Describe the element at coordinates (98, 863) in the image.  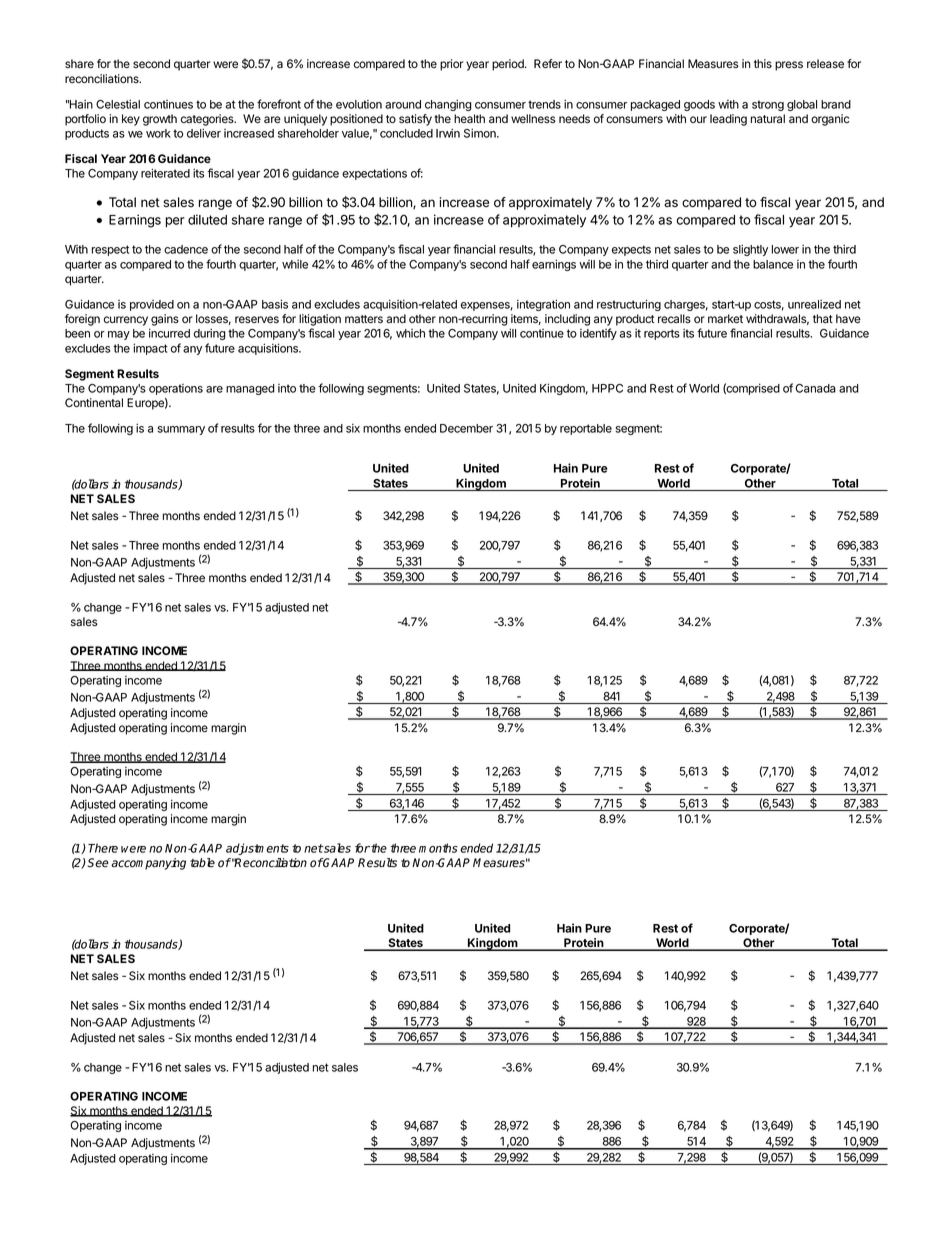
I see `See` at that location.
